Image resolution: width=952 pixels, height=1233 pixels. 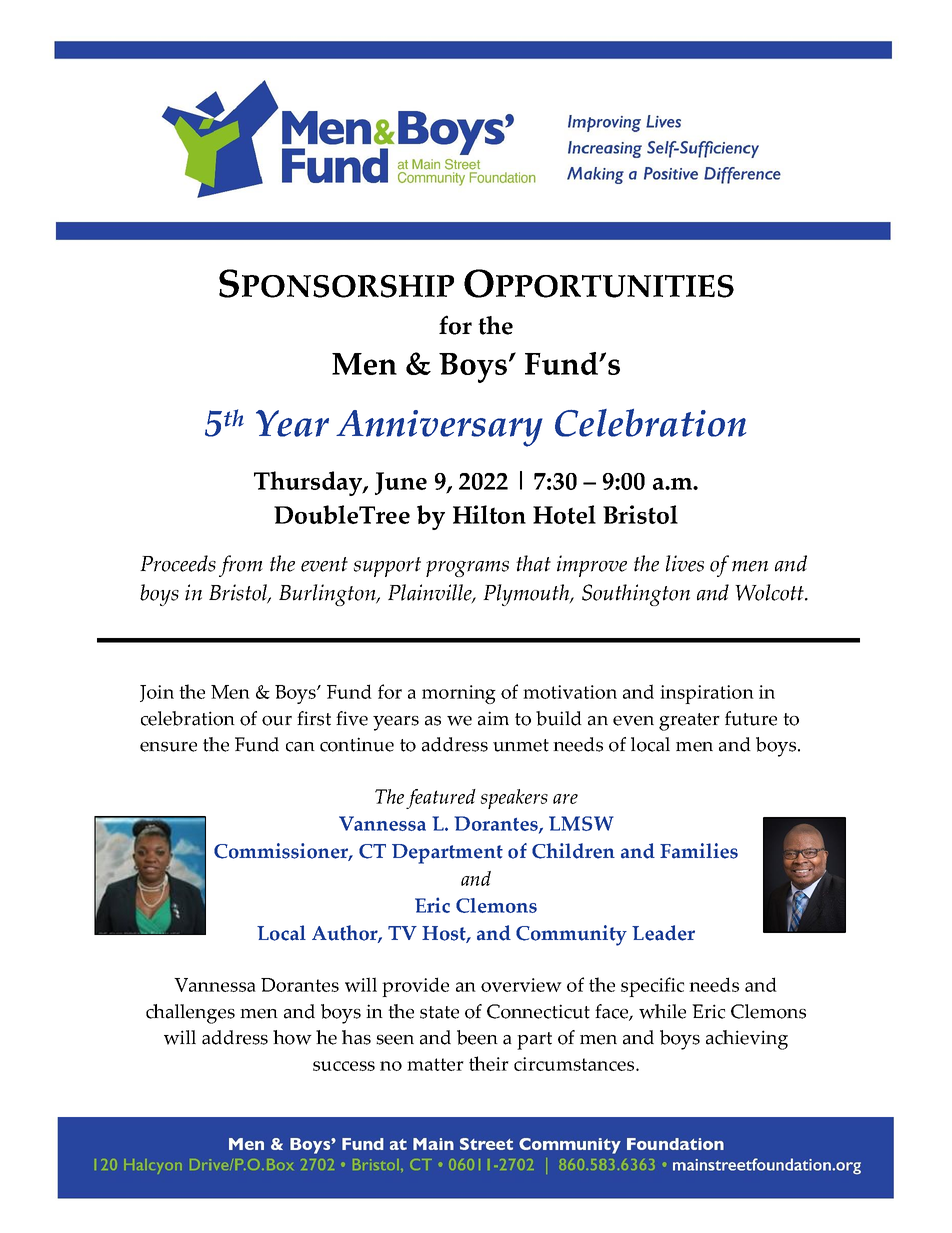 I want to click on programs, so click(x=467, y=569).
